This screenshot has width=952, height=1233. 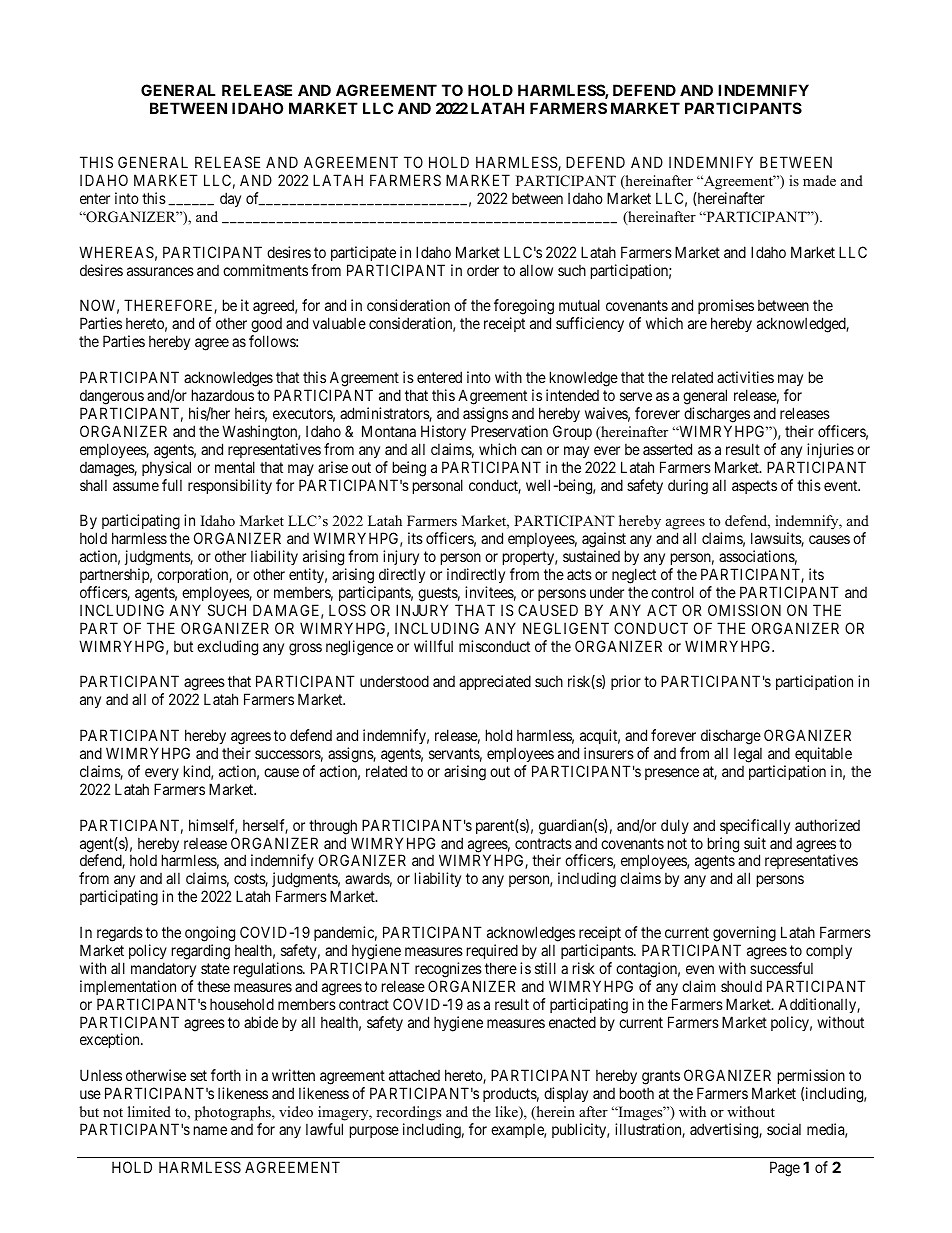 What do you see at coordinates (492, 951) in the screenshot?
I see `required` at bounding box center [492, 951].
